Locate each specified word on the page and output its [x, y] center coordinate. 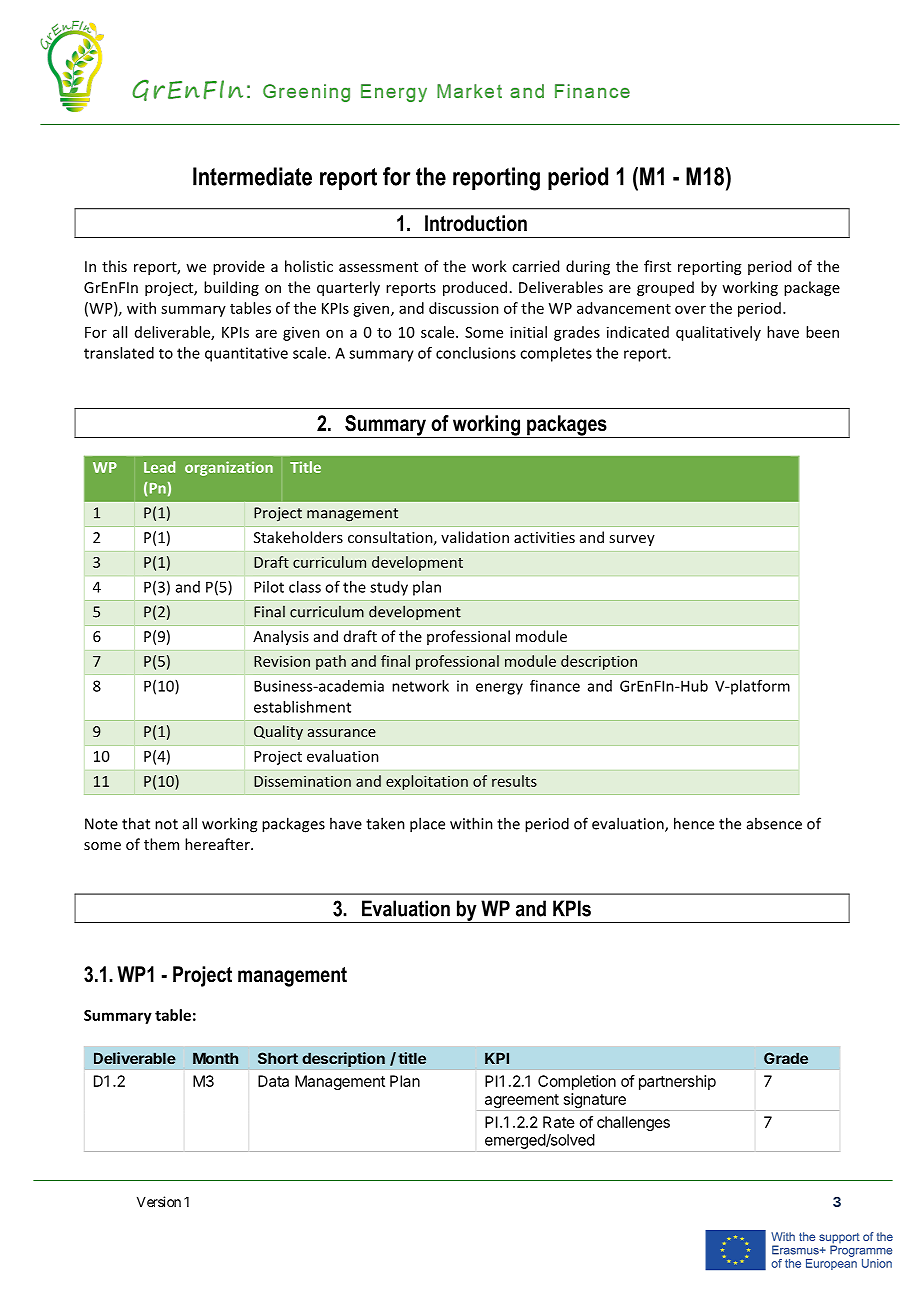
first [657, 266]
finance [555, 686]
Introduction [476, 223]
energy [499, 689]
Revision [282, 661]
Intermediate [252, 176]
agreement [522, 1101]
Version [159, 1201]
